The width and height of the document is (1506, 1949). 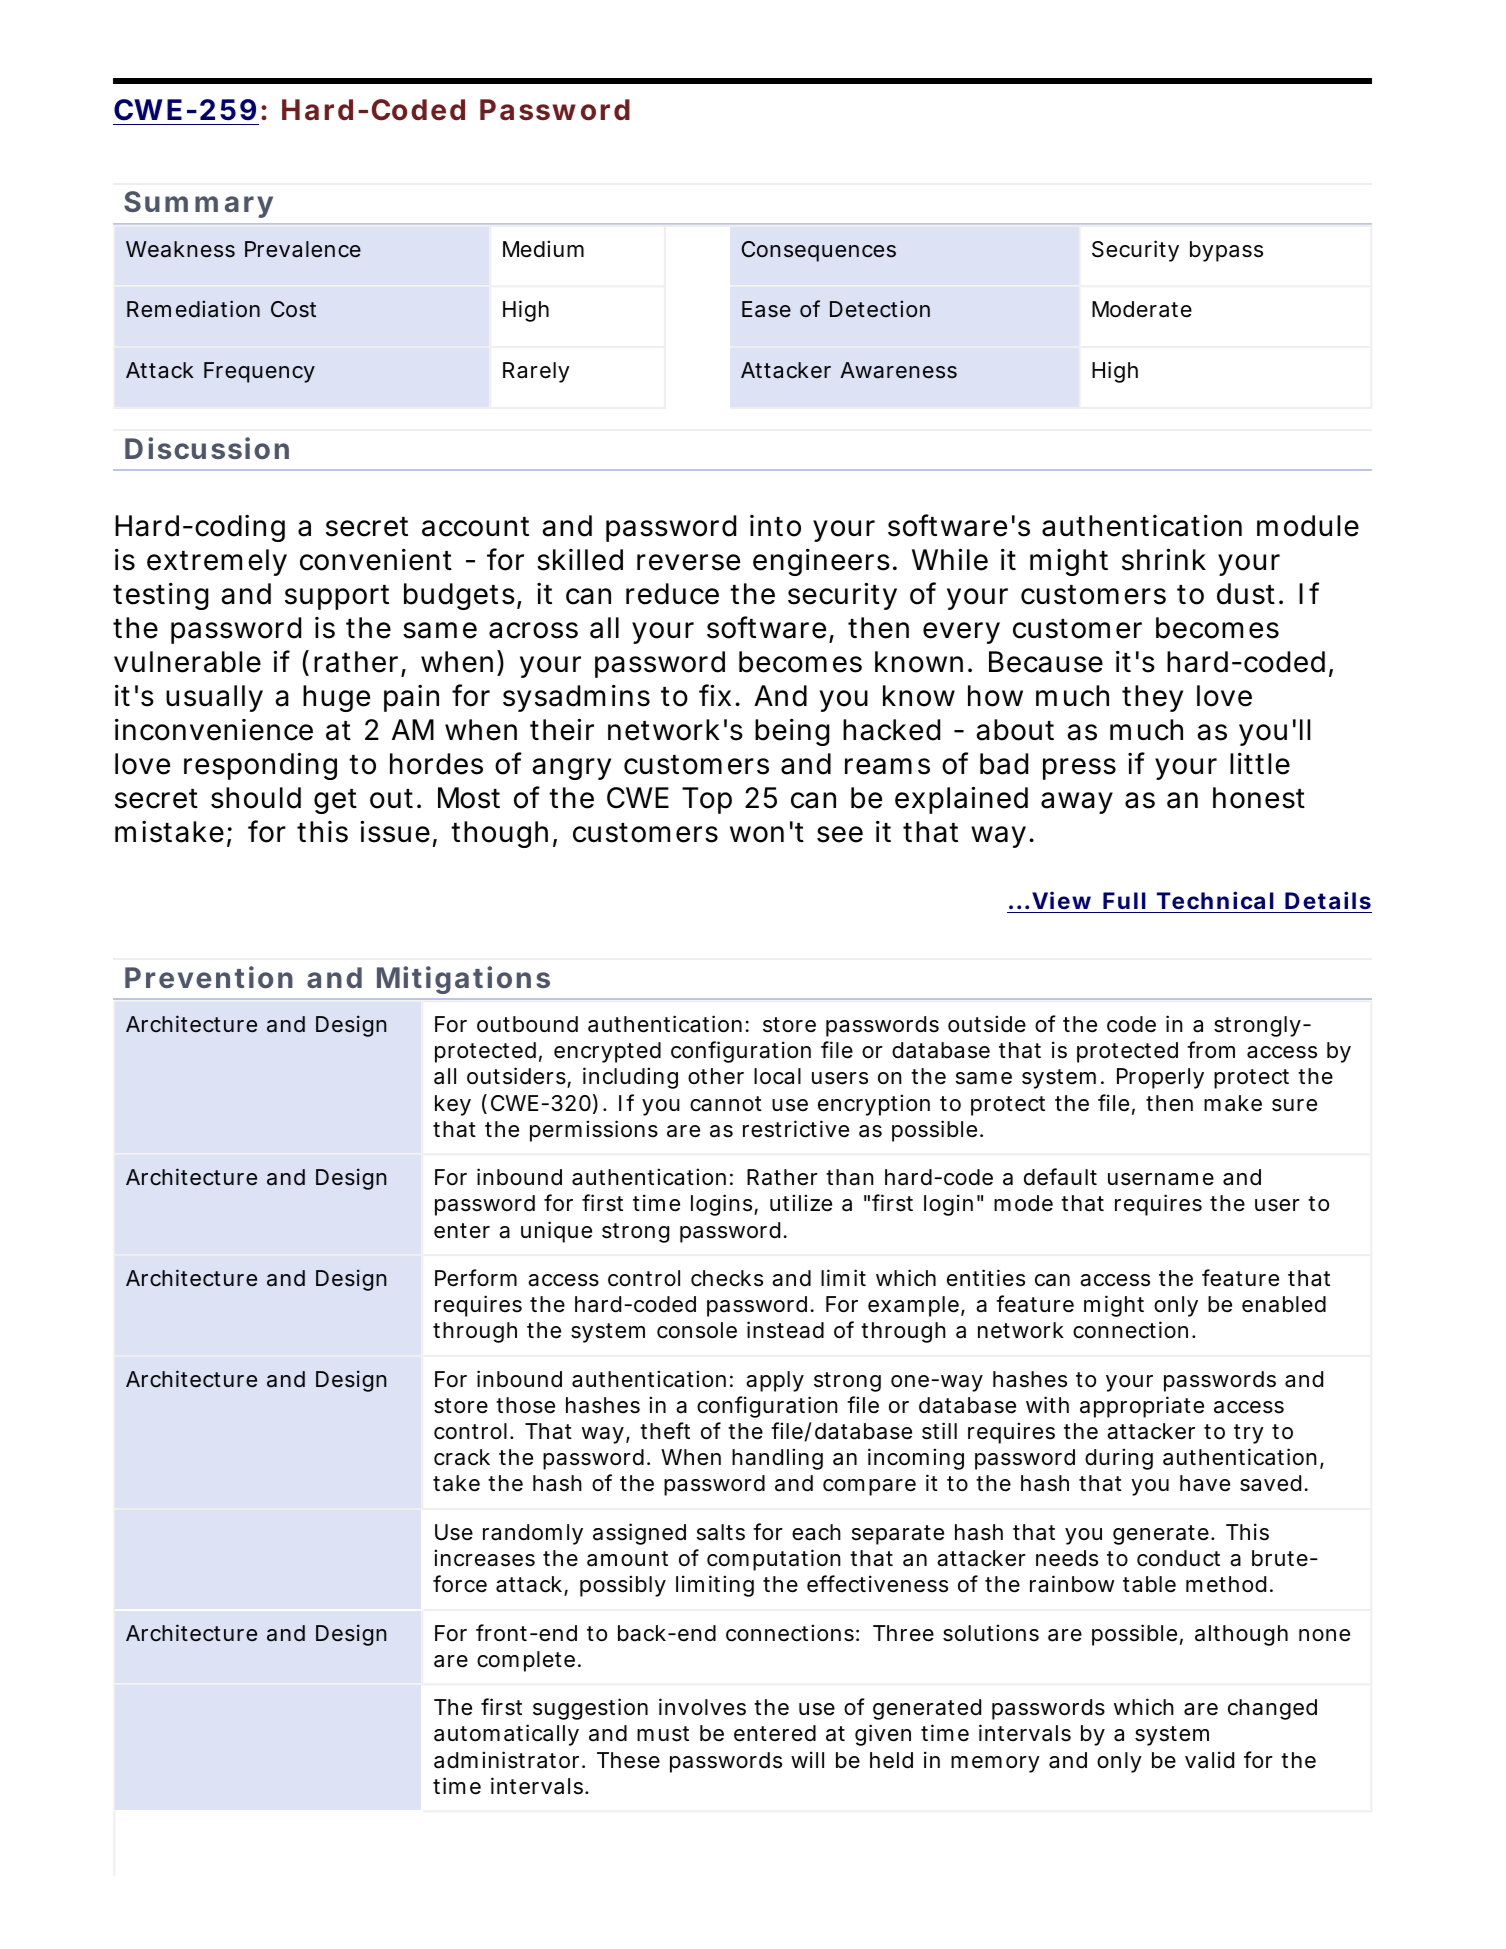 I want to click on involves, so click(x=702, y=1707).
